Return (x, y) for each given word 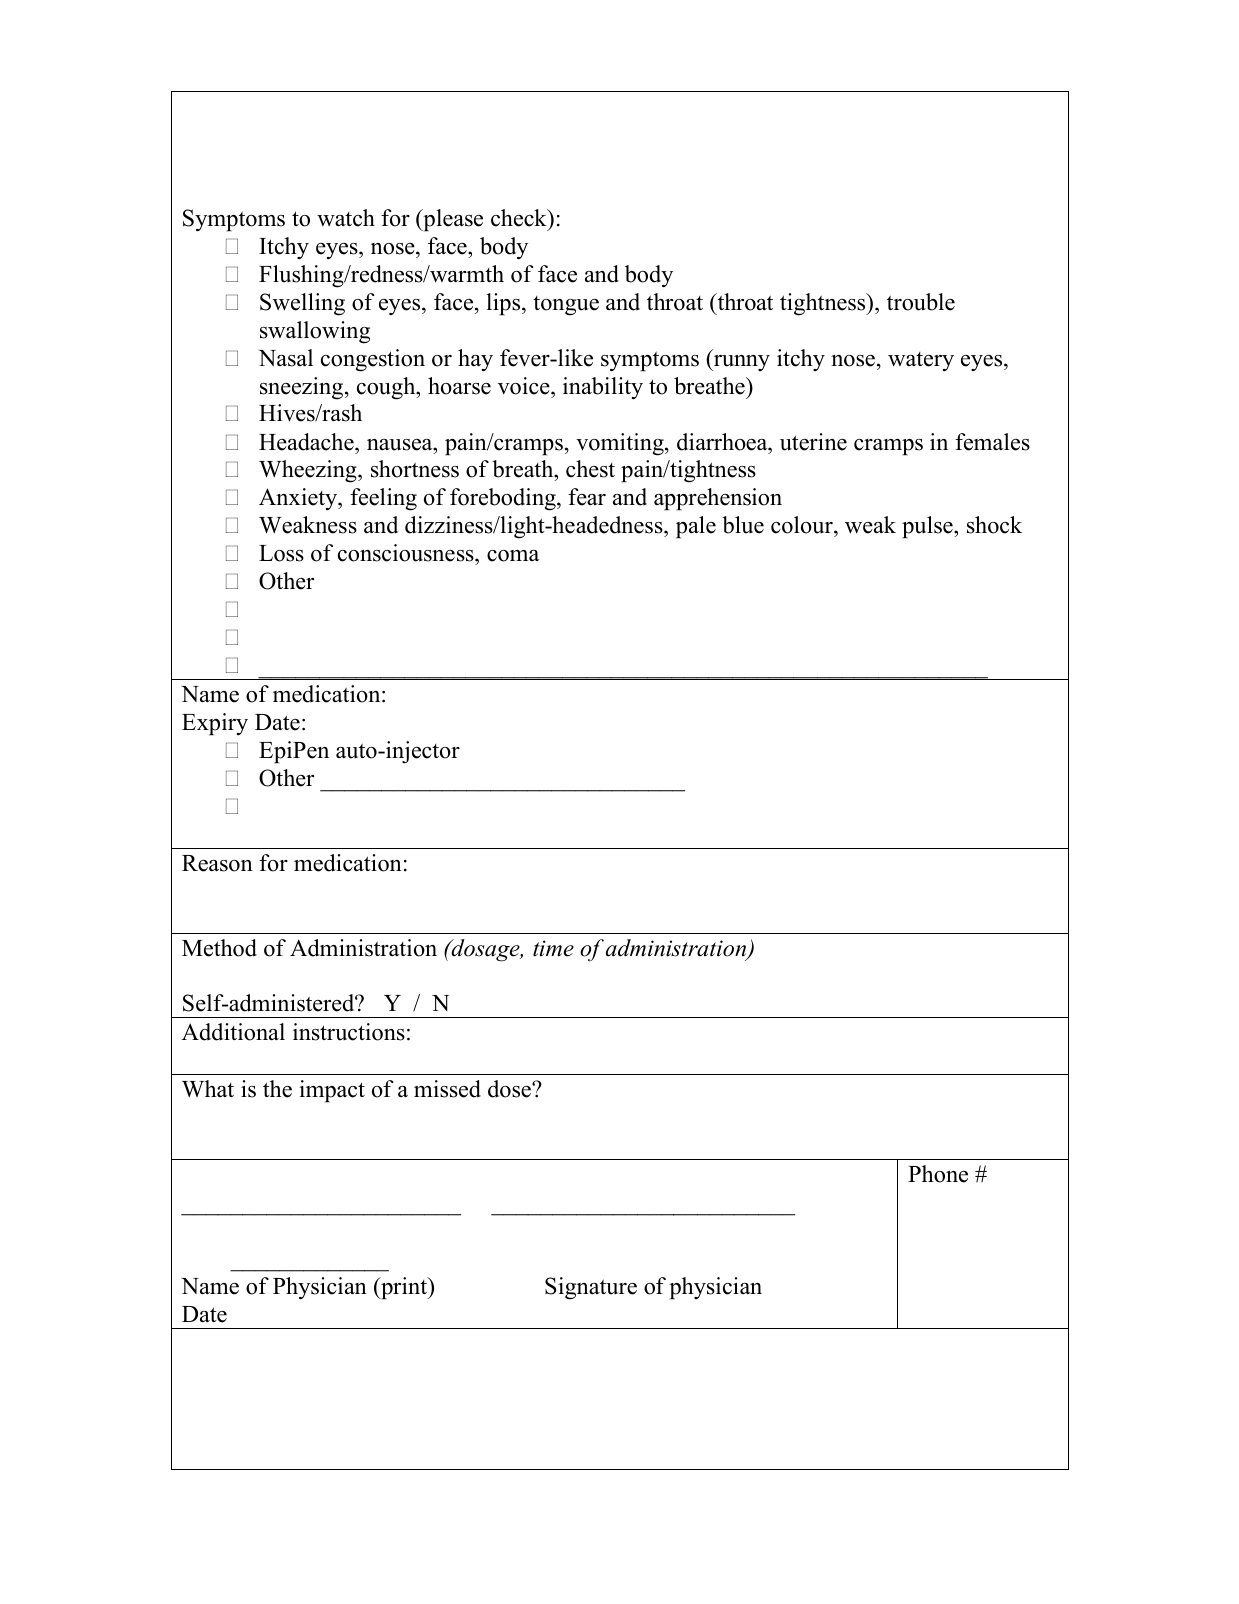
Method (219, 948)
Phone (938, 1174)
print (404, 1288)
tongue (566, 306)
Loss (281, 553)
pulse (928, 527)
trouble (921, 302)
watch (346, 218)
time (553, 948)
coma (513, 556)
